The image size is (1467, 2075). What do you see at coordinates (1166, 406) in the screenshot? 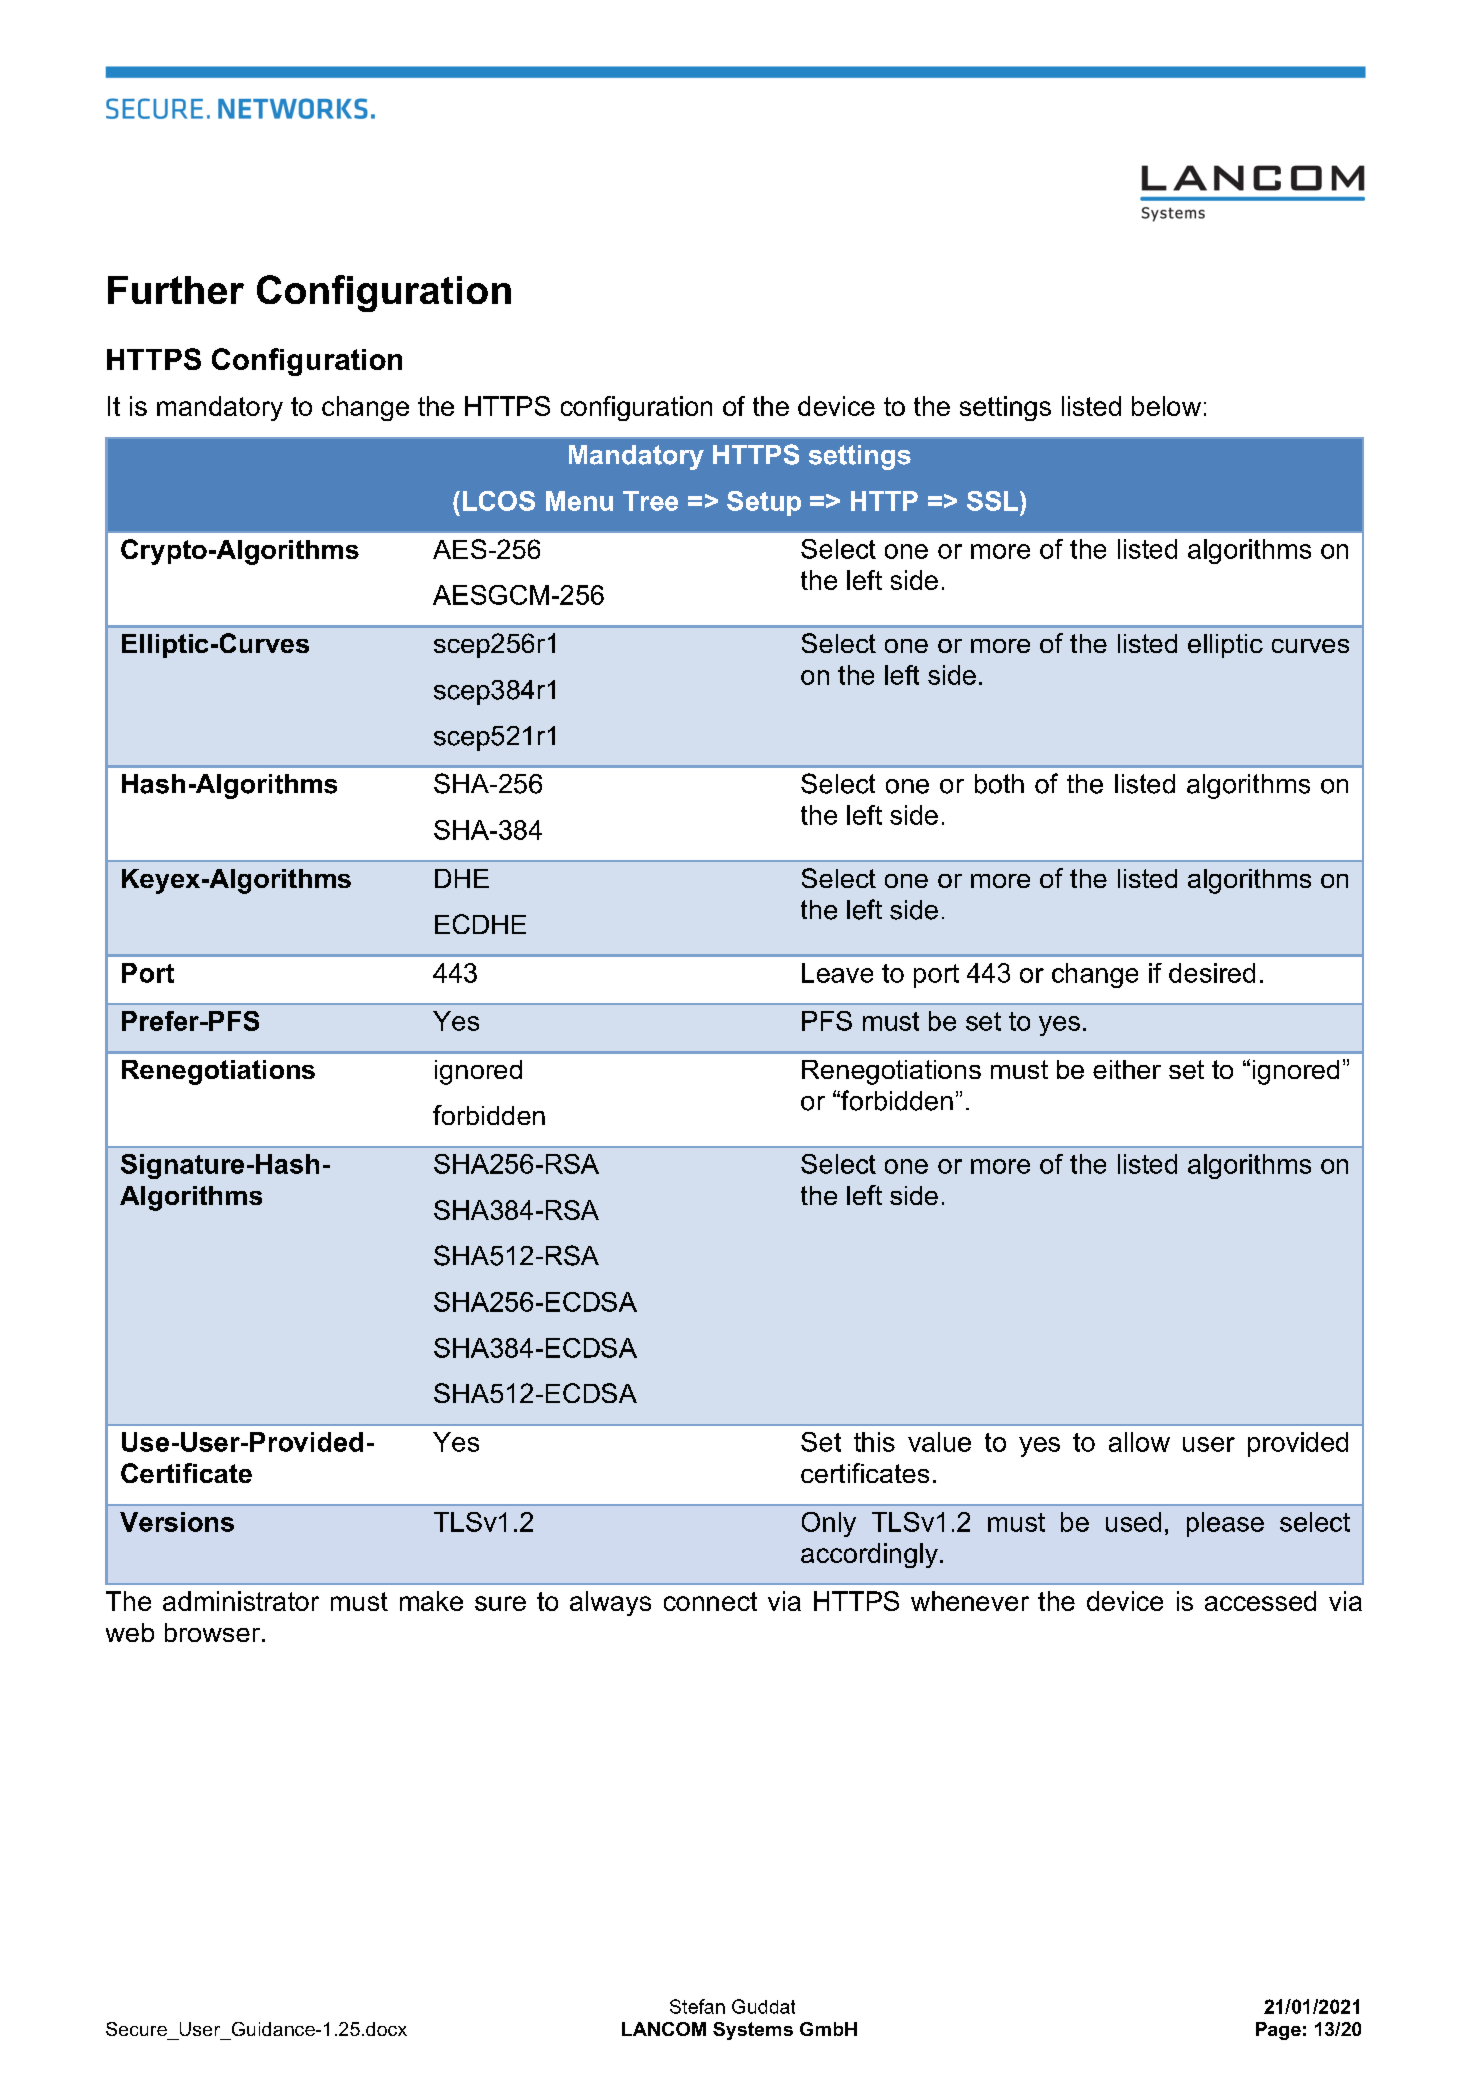
I see `below` at bounding box center [1166, 406].
